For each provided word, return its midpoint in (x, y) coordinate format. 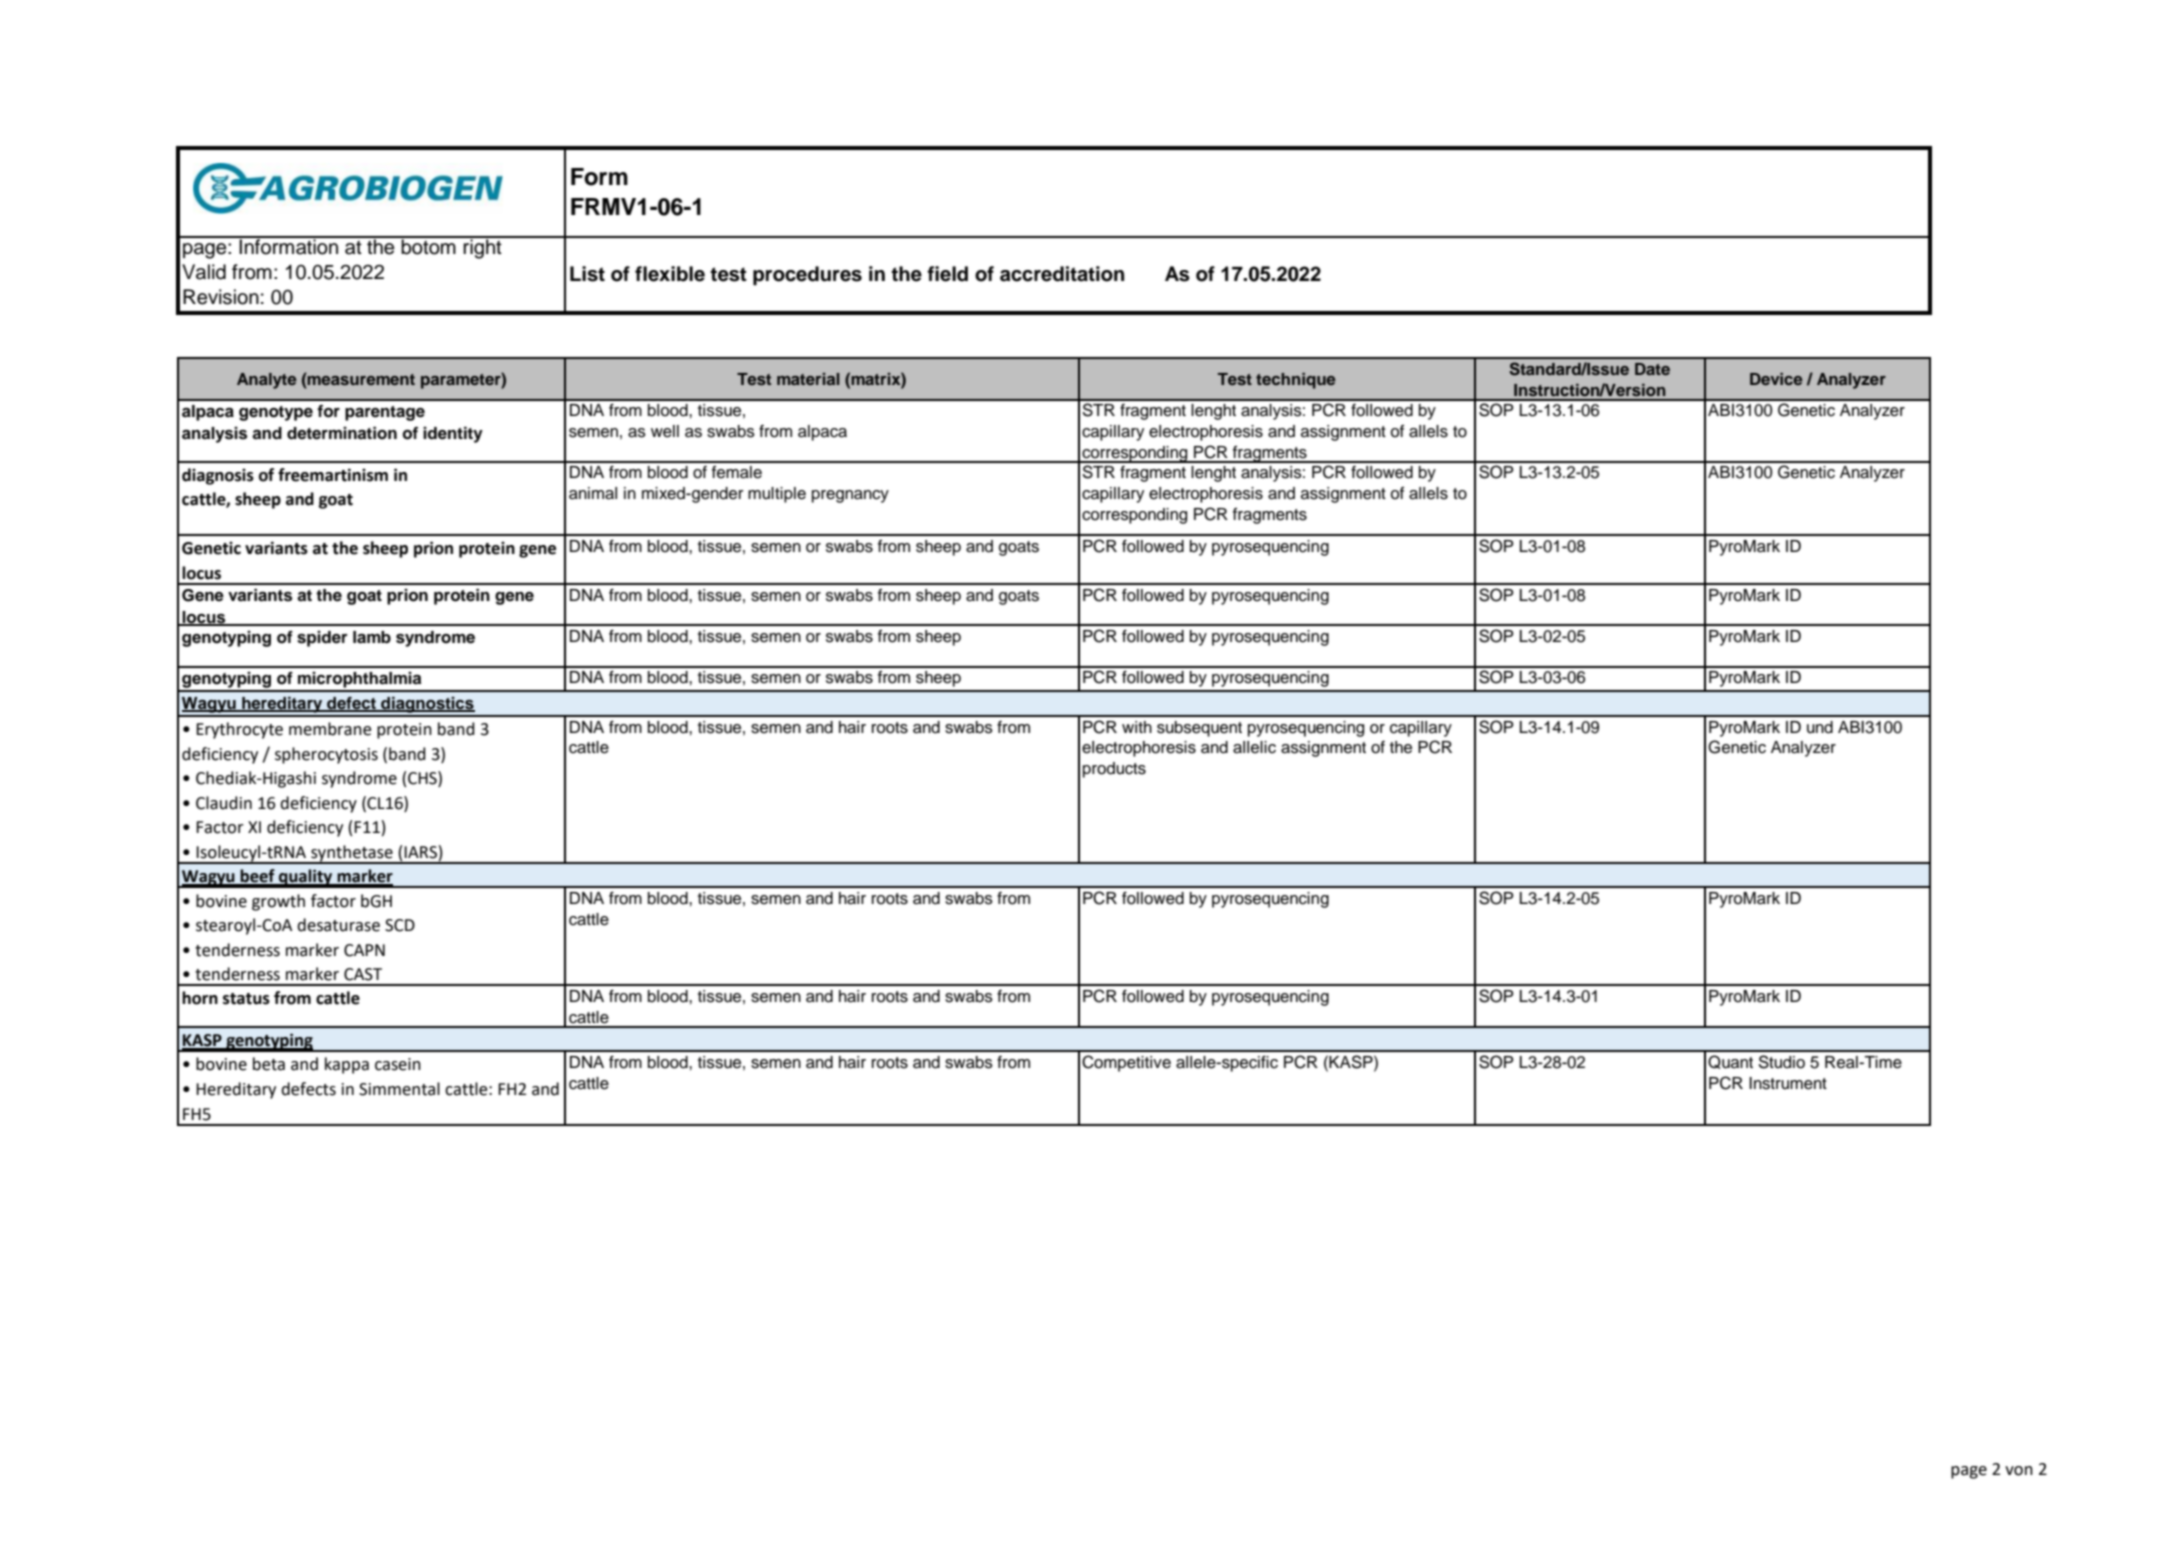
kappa (347, 1065)
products (1114, 770)
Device (1776, 379)
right (483, 248)
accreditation (1062, 274)
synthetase (352, 854)
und (1820, 727)
